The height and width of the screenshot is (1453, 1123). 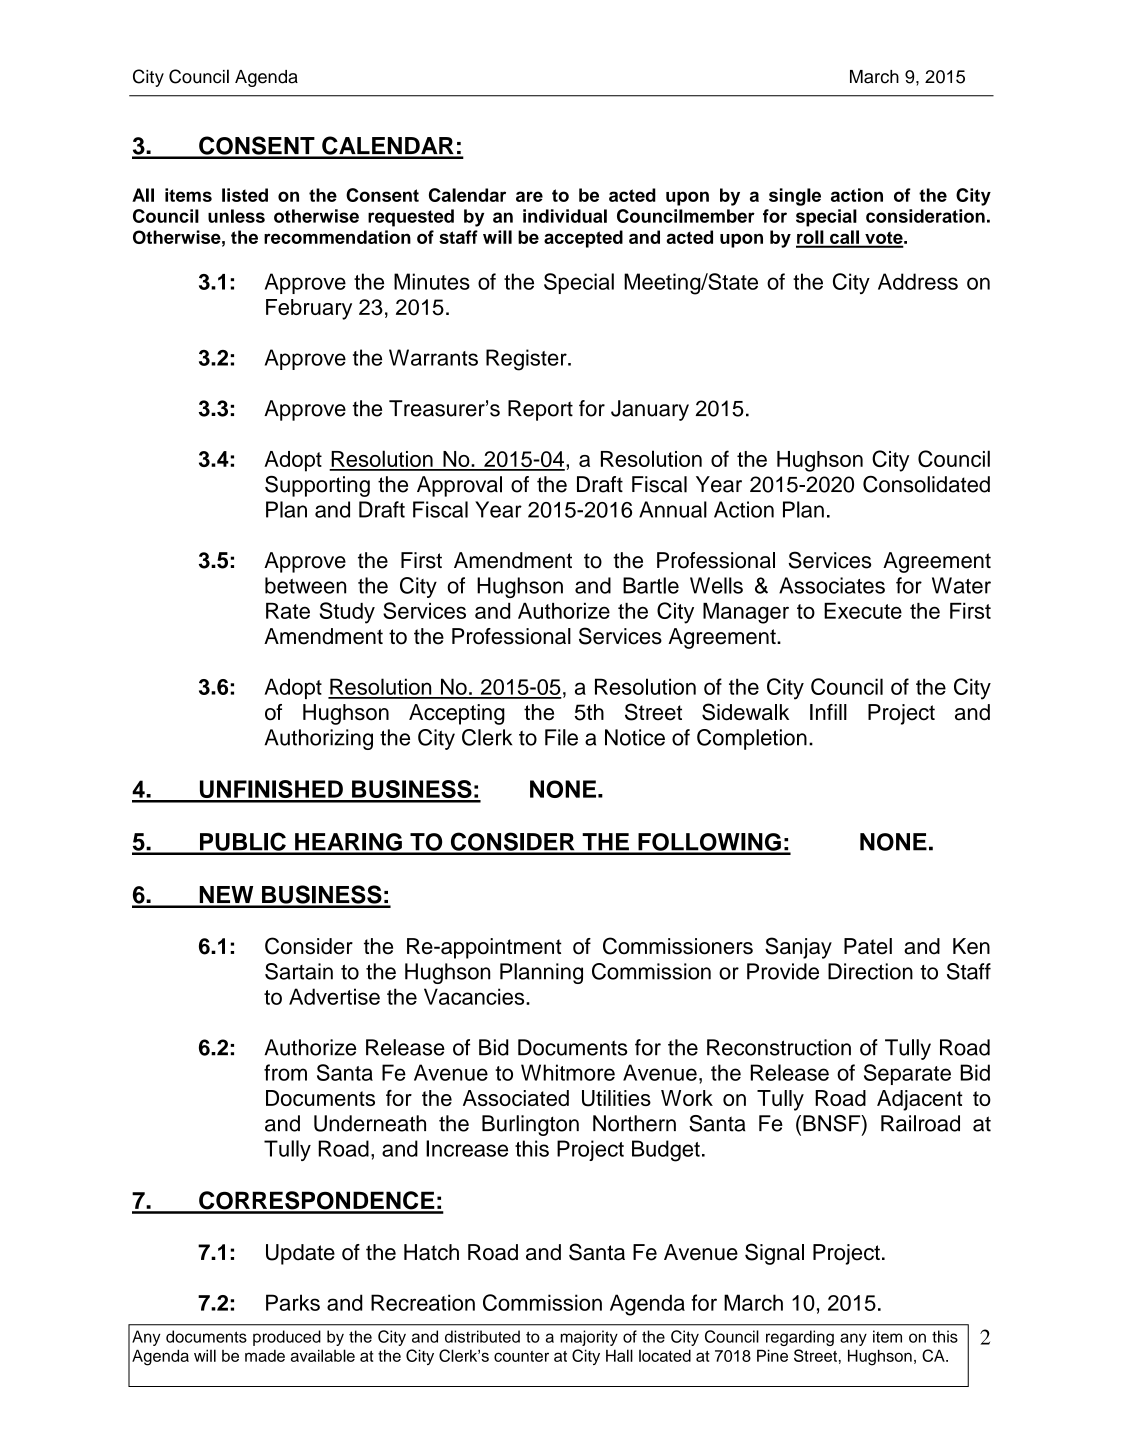 I want to click on majority, so click(x=589, y=1338).
